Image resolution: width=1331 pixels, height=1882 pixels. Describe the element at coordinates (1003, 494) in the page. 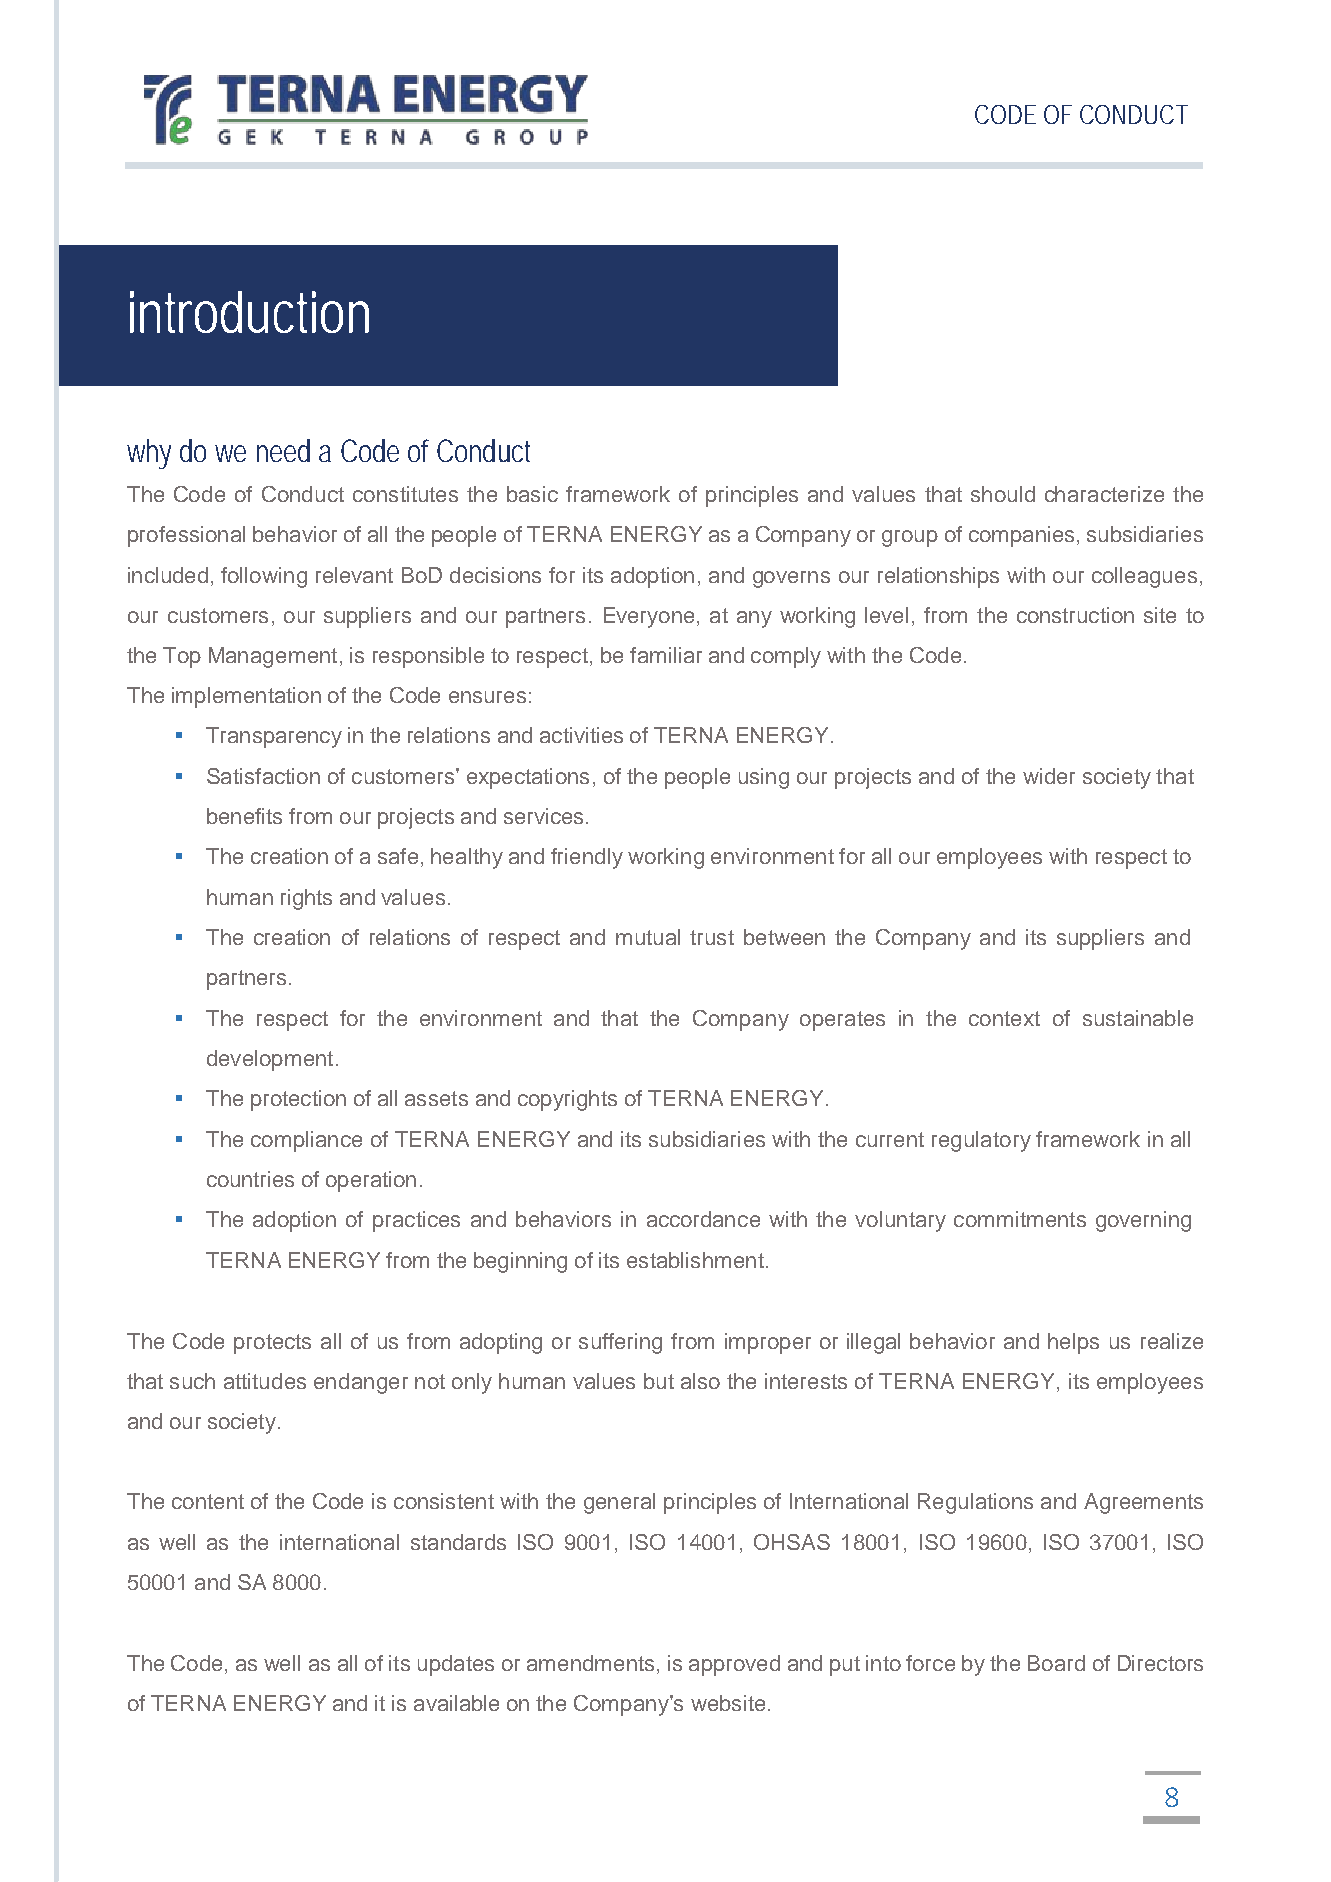

I see `should` at that location.
